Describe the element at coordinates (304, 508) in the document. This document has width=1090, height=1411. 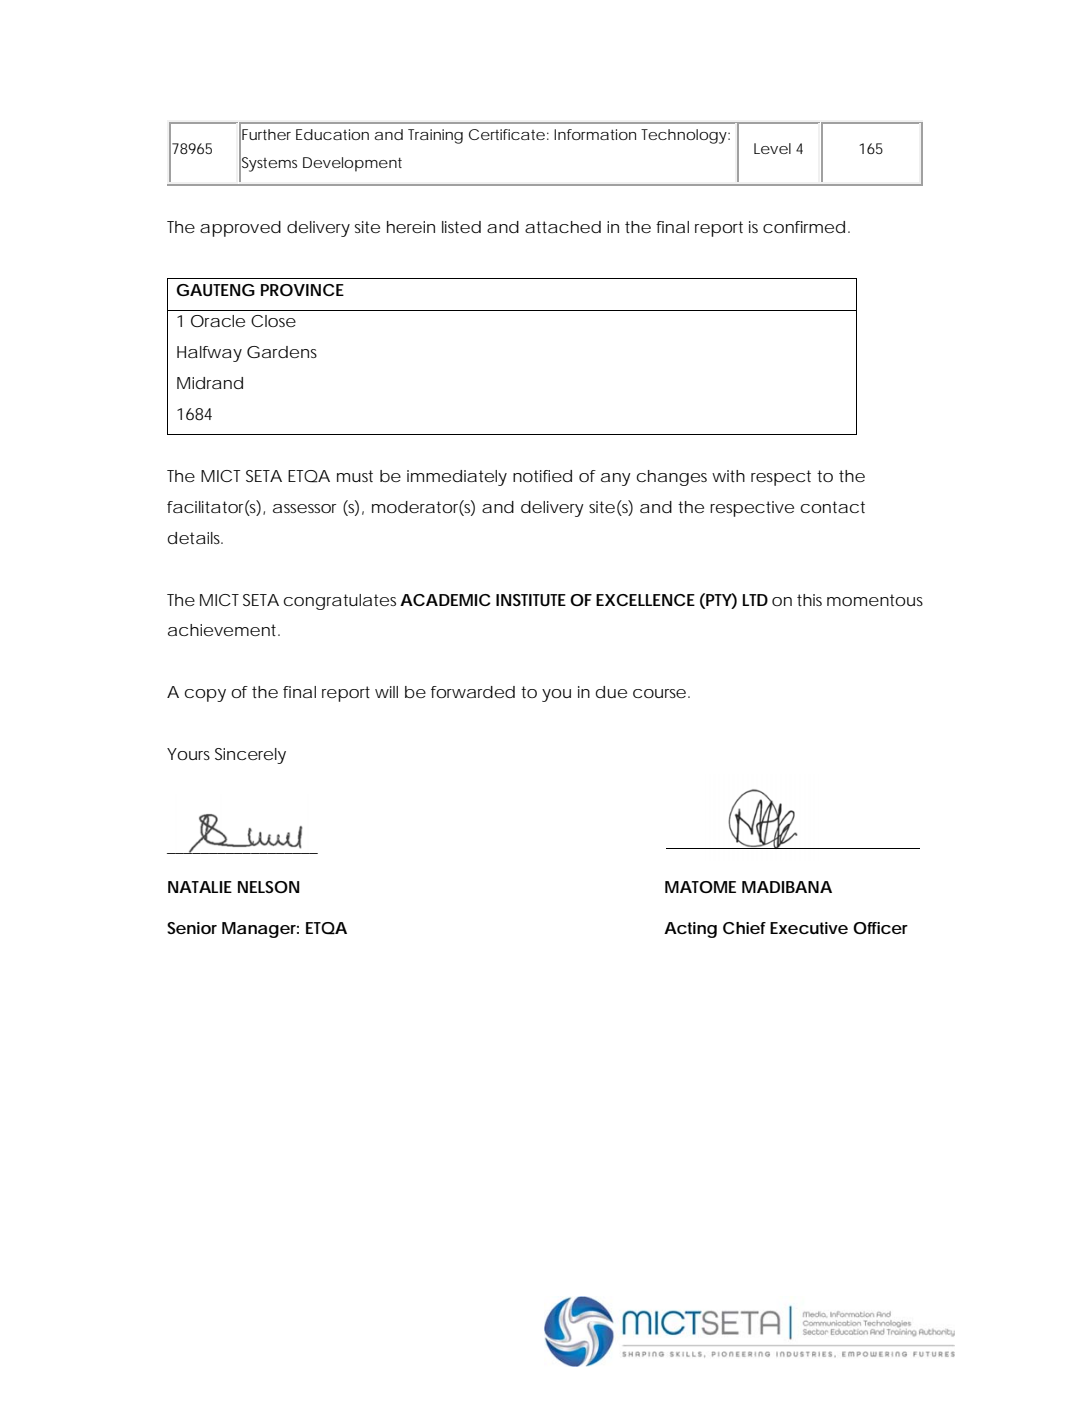
I see `assessor` at that location.
